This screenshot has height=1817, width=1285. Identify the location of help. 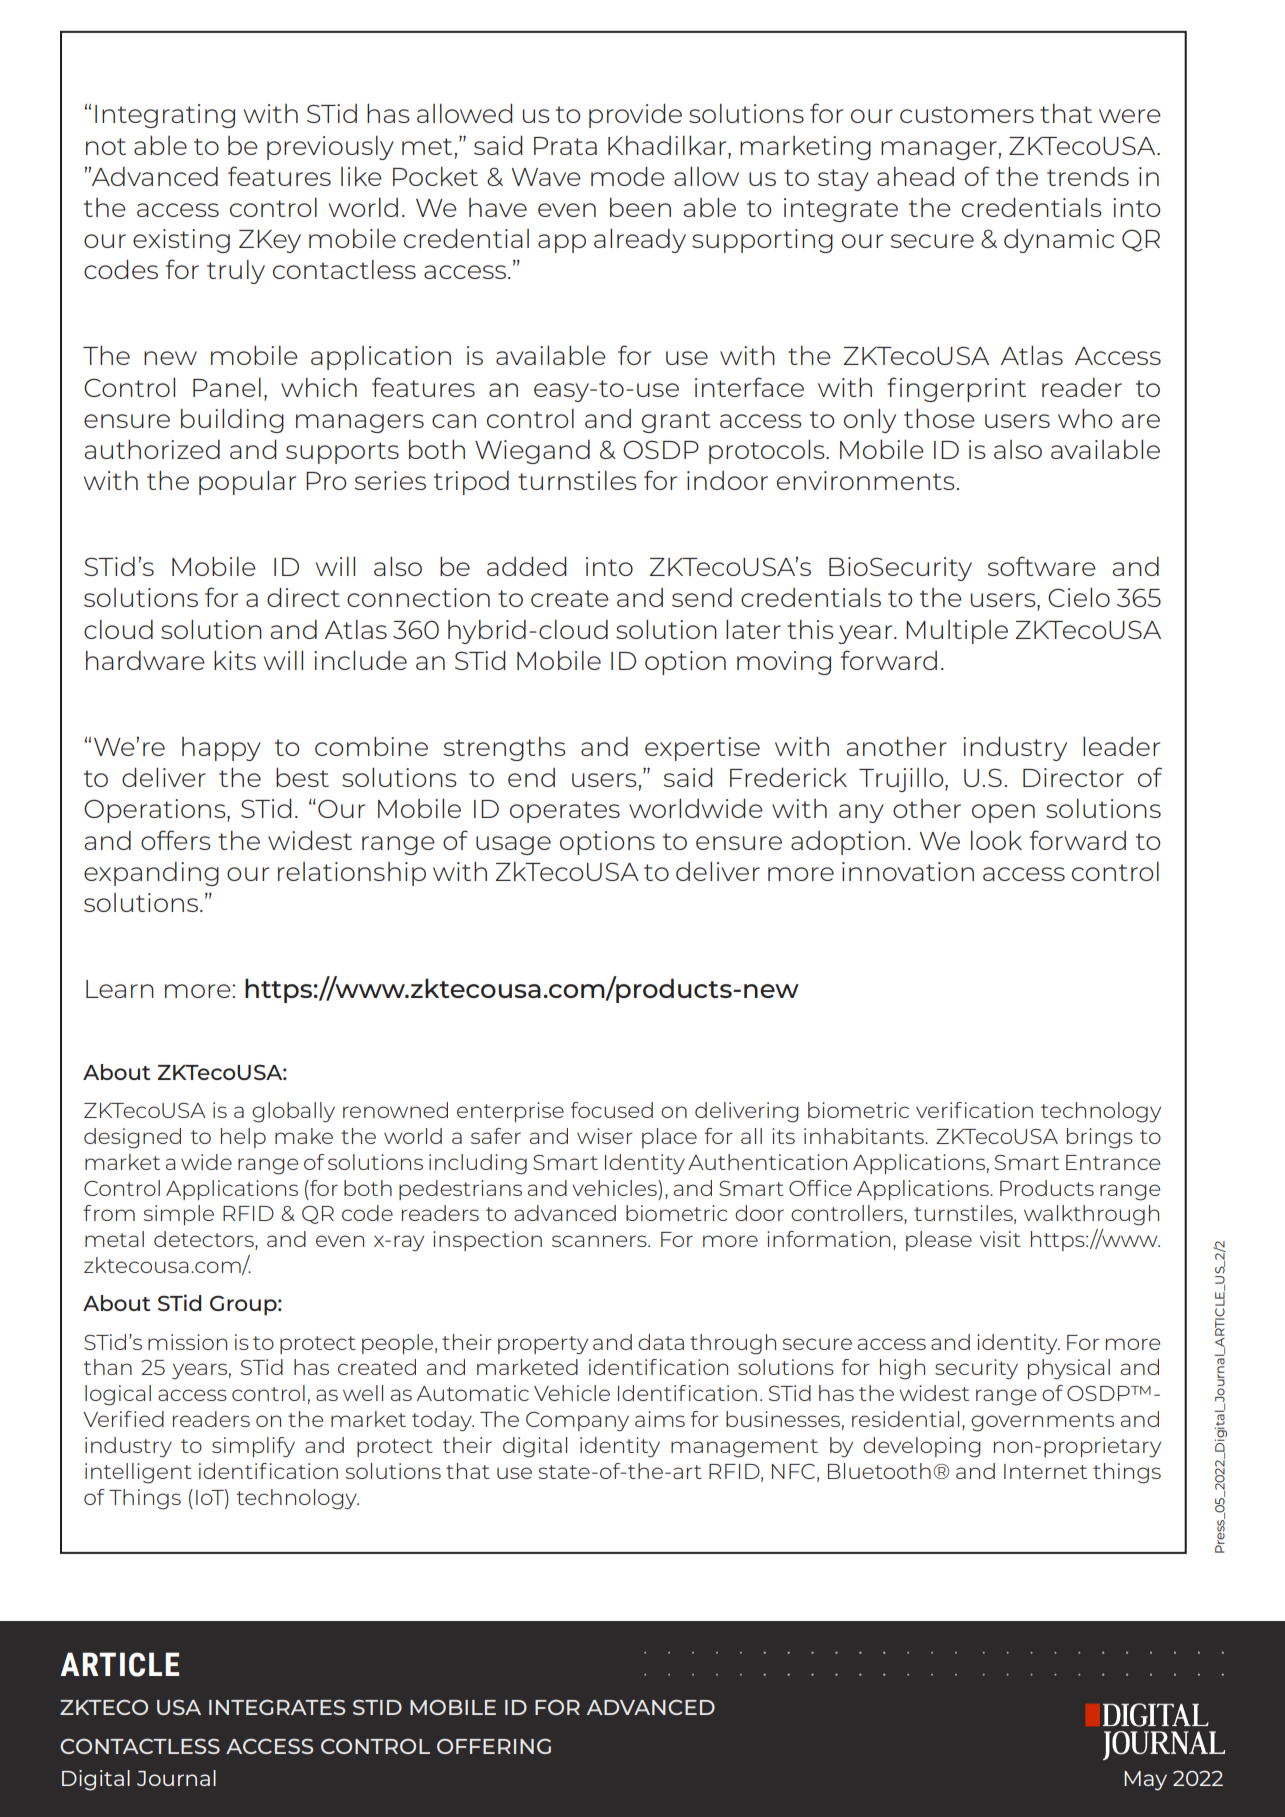
(243, 1138).
